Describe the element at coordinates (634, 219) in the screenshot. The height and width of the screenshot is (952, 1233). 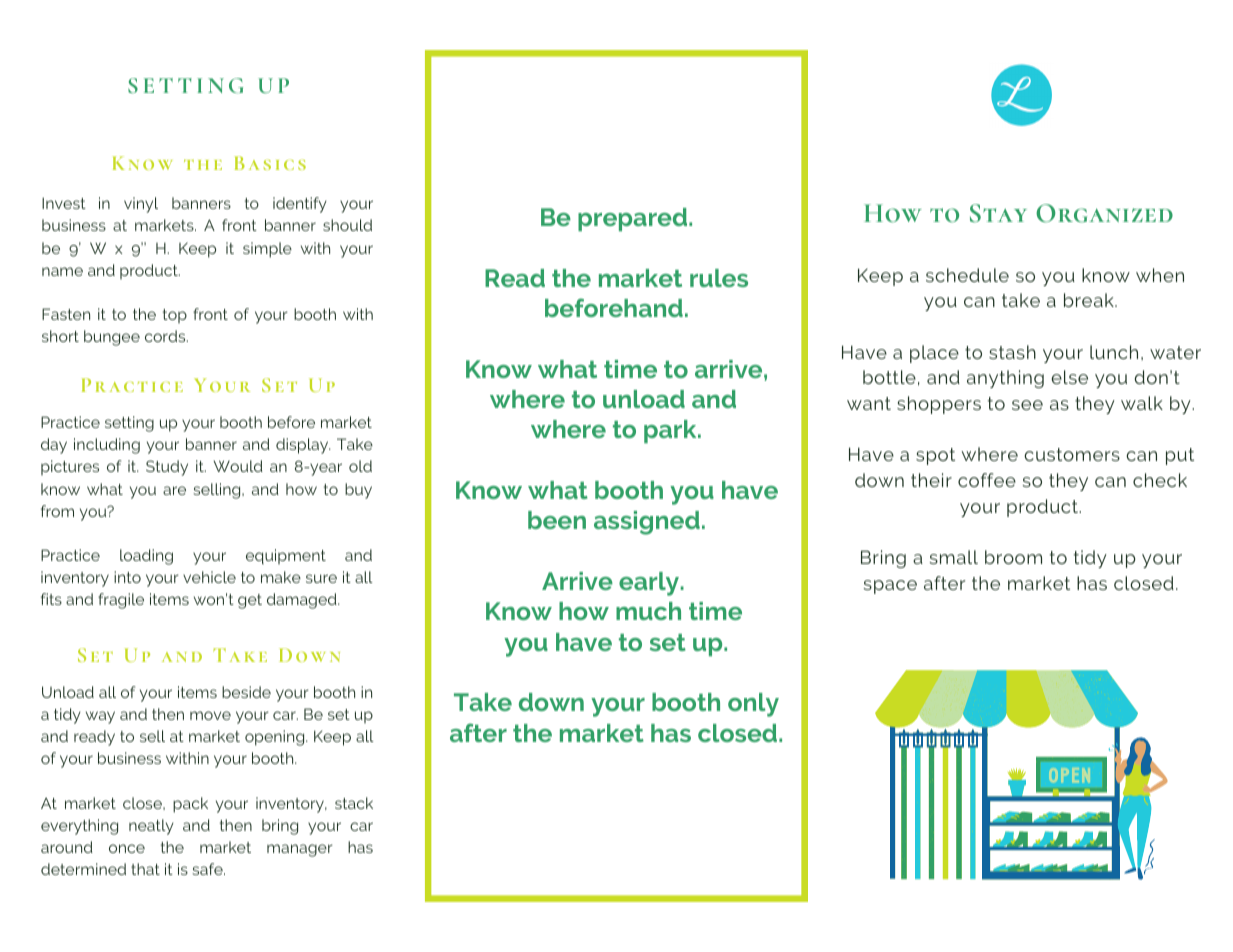
I see `prepared` at that location.
